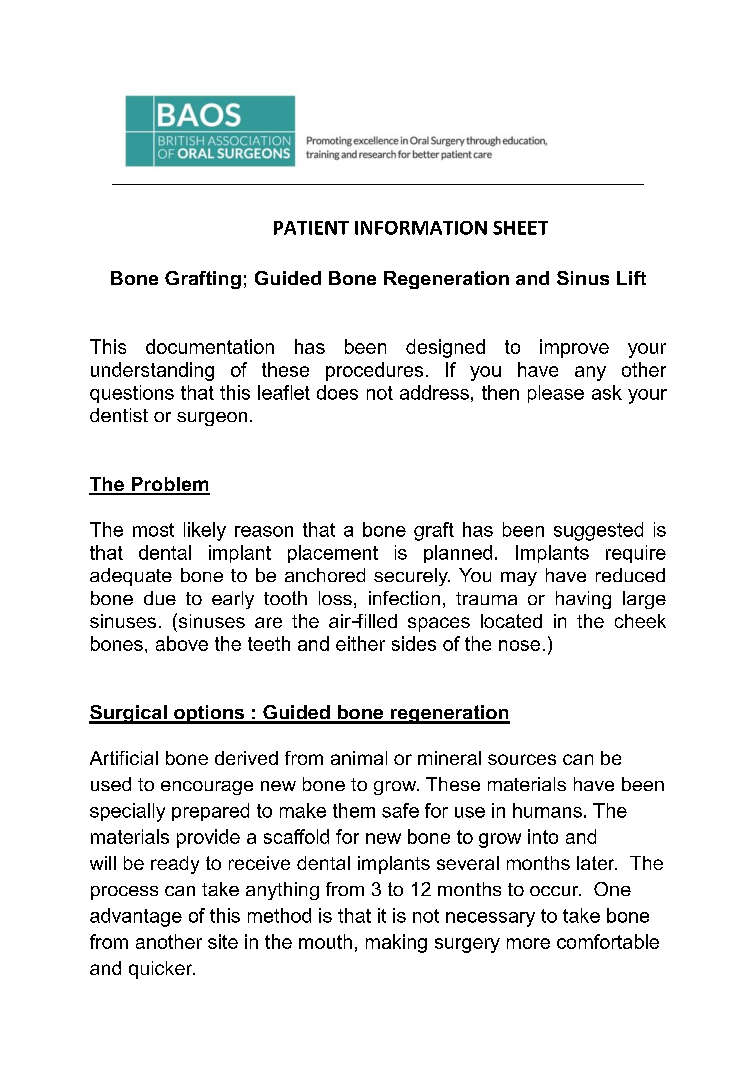  Describe the element at coordinates (598, 531) in the page. I see `suggested` at that location.
